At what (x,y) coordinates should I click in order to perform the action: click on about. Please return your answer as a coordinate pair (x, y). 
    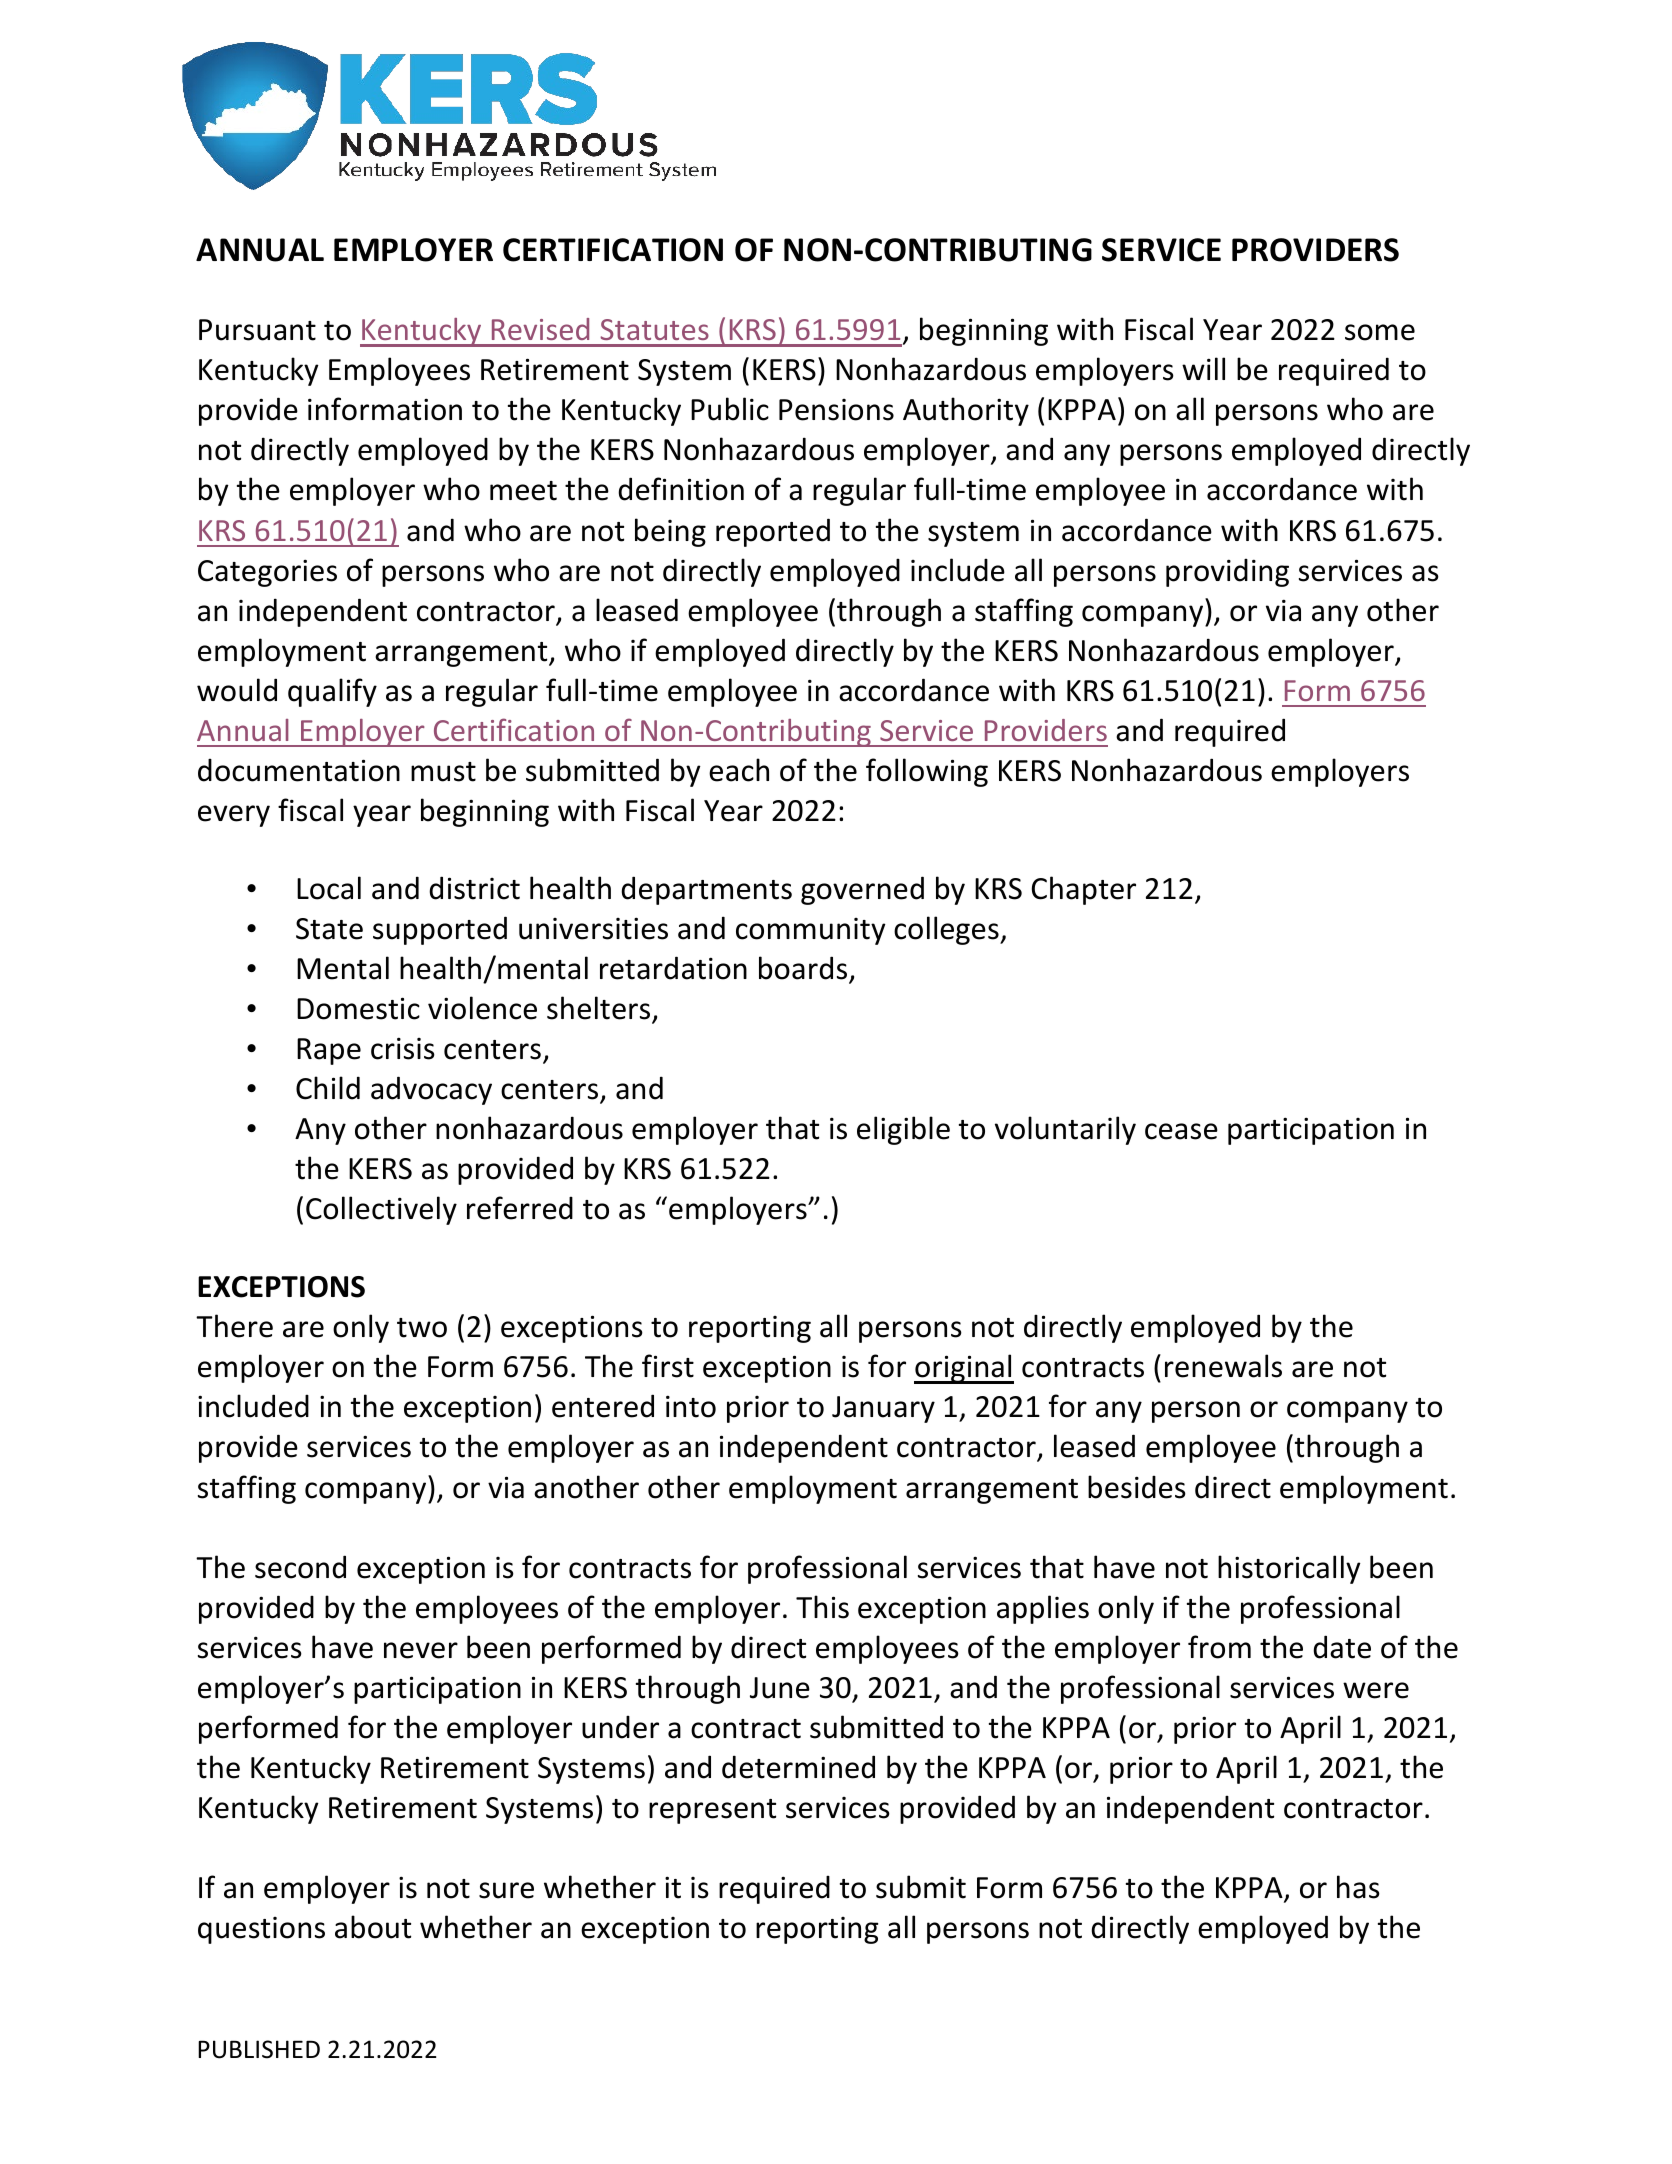
    Looking at the image, I should click on (373, 1927).
